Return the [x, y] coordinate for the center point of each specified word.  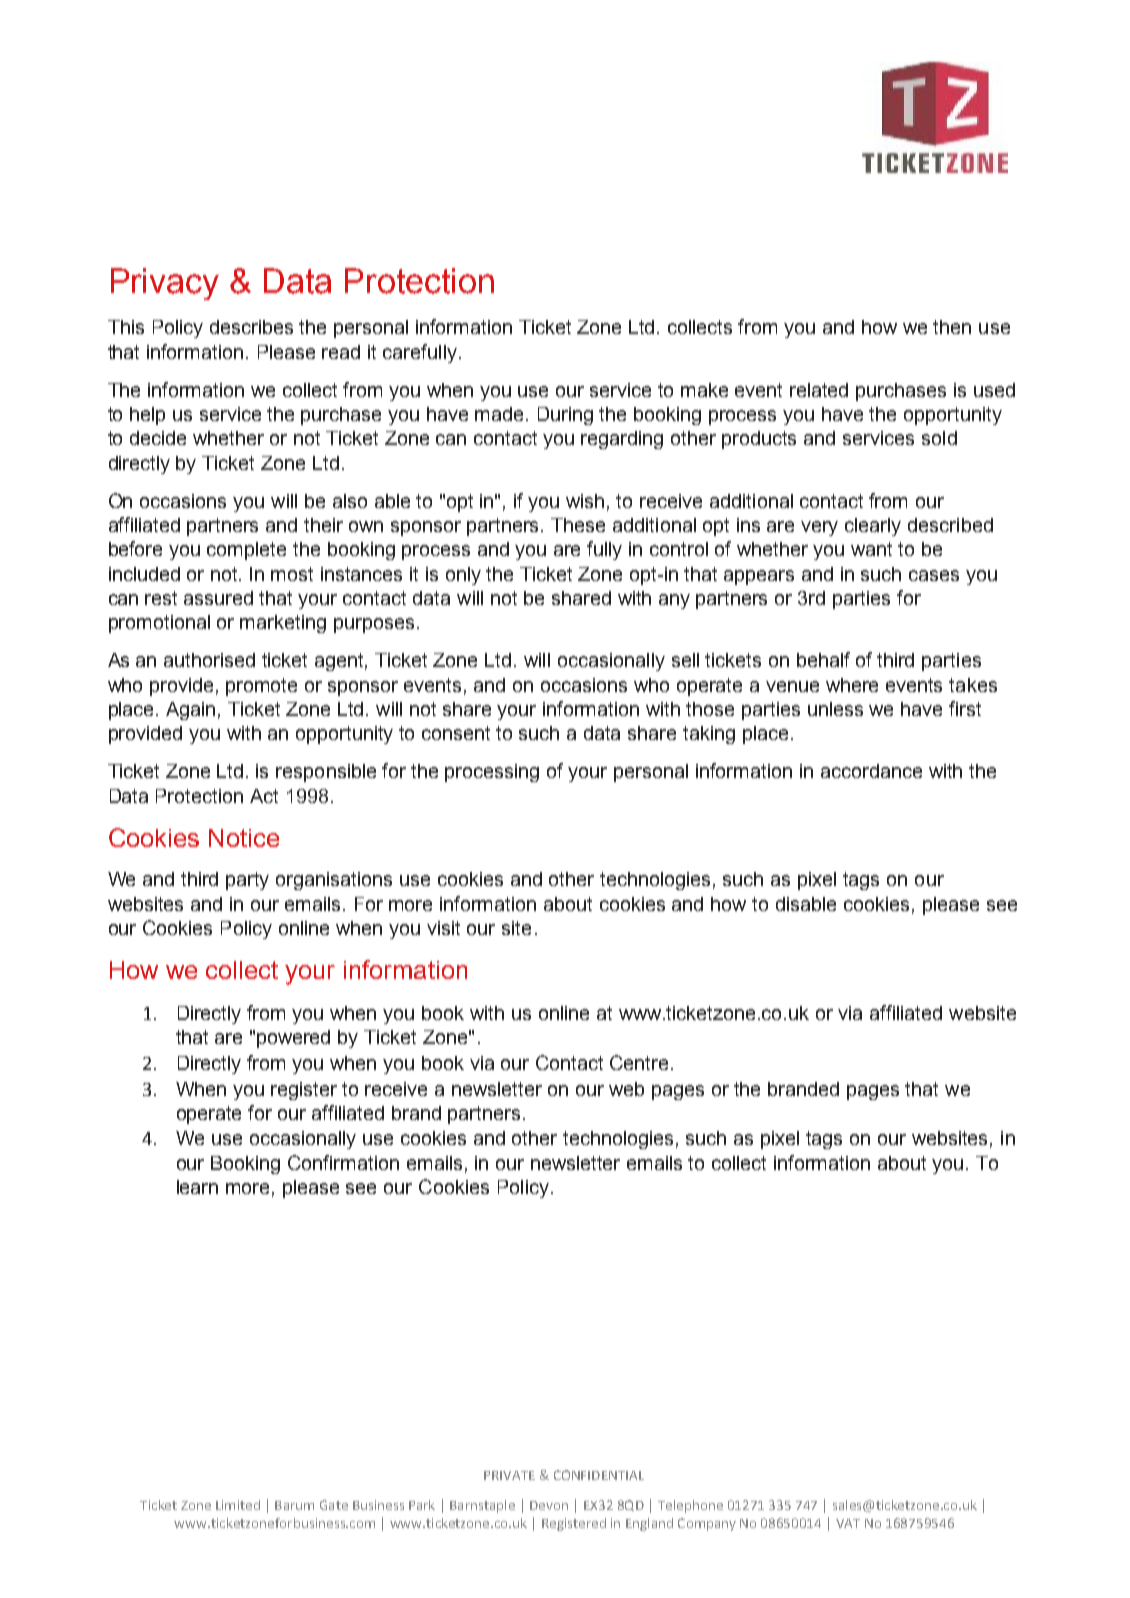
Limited [238, 1505]
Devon [549, 1505]
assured [218, 598]
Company [707, 1524]
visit [443, 928]
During [565, 416]
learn [197, 1187]
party [247, 881]
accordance [871, 771]
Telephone [690, 1506]
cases [934, 575]
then [952, 327]
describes [251, 327]
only [463, 576]
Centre [639, 1062]
